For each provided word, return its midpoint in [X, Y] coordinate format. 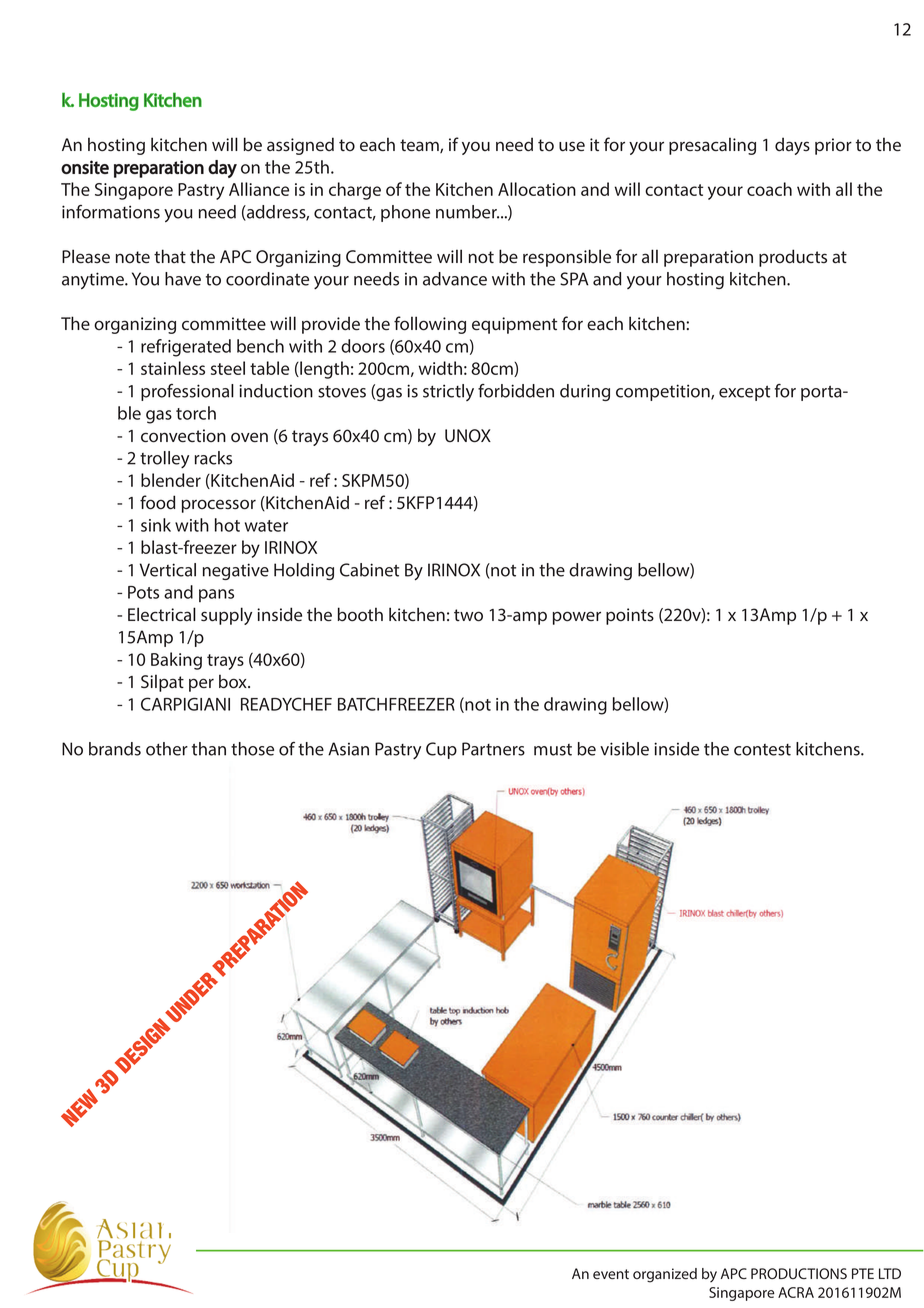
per [201, 685]
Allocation [537, 189]
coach [769, 189]
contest [762, 750]
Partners [493, 749]
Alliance [259, 189]
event [611, 1274]
